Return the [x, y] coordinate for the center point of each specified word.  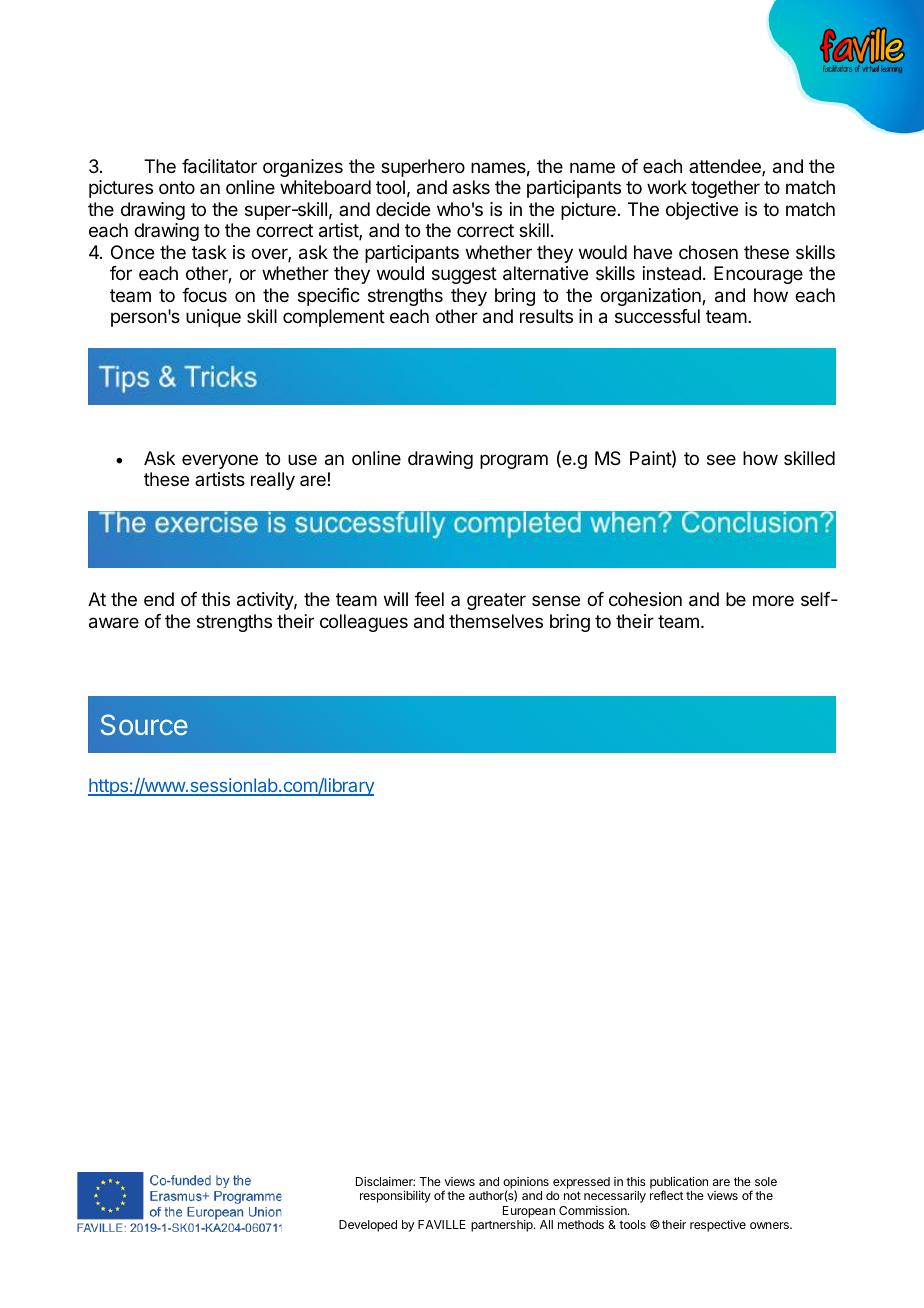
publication [679, 1184]
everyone [220, 461]
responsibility [395, 1197]
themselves [496, 621]
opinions [526, 1184]
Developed [368, 1226]
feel [429, 599]
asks [471, 187]
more [773, 600]
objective [702, 211]
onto [177, 187]
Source [144, 724]
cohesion [645, 599]
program [514, 461]
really [273, 481]
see [721, 459]
